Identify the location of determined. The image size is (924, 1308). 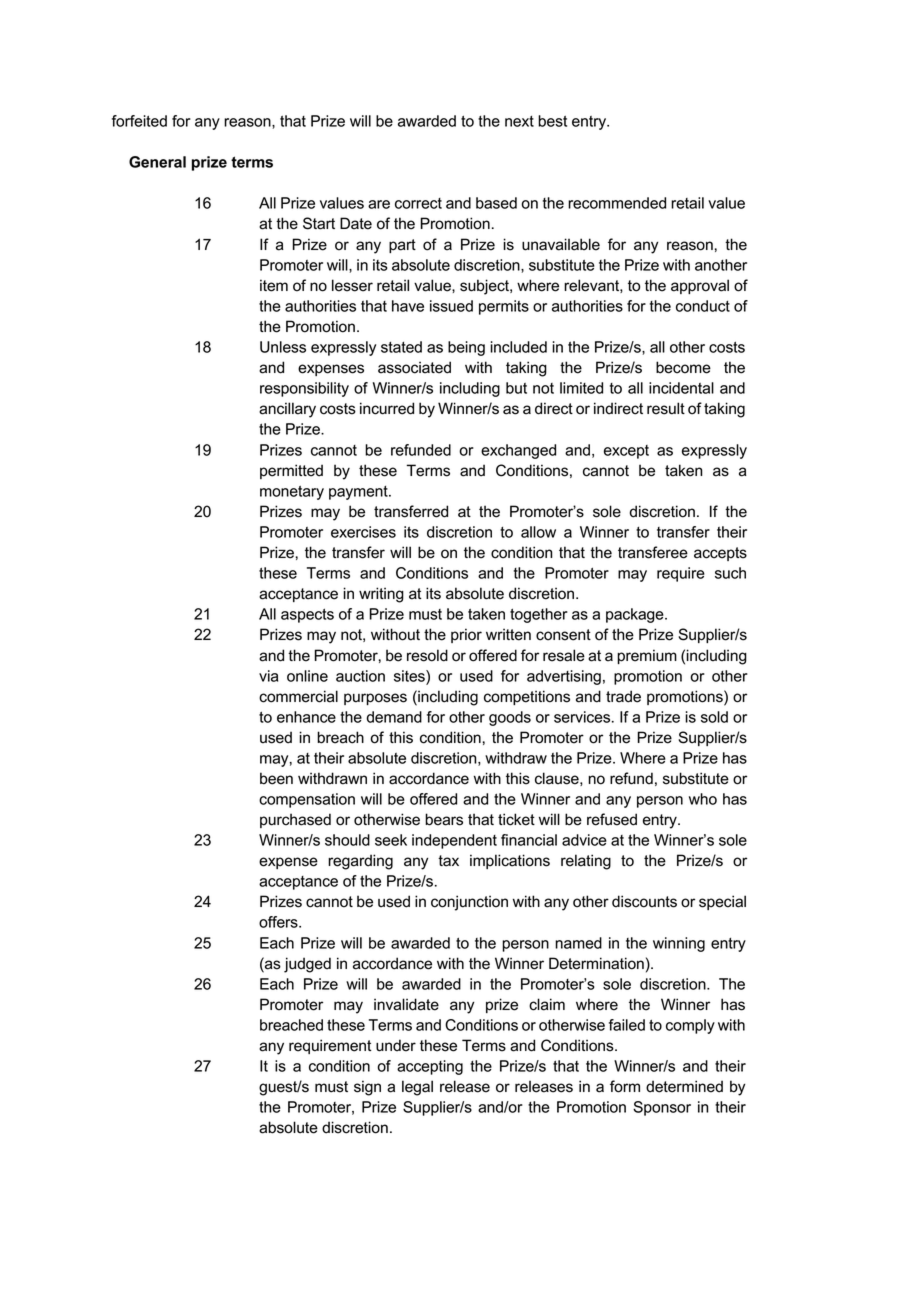
(684, 1086).
